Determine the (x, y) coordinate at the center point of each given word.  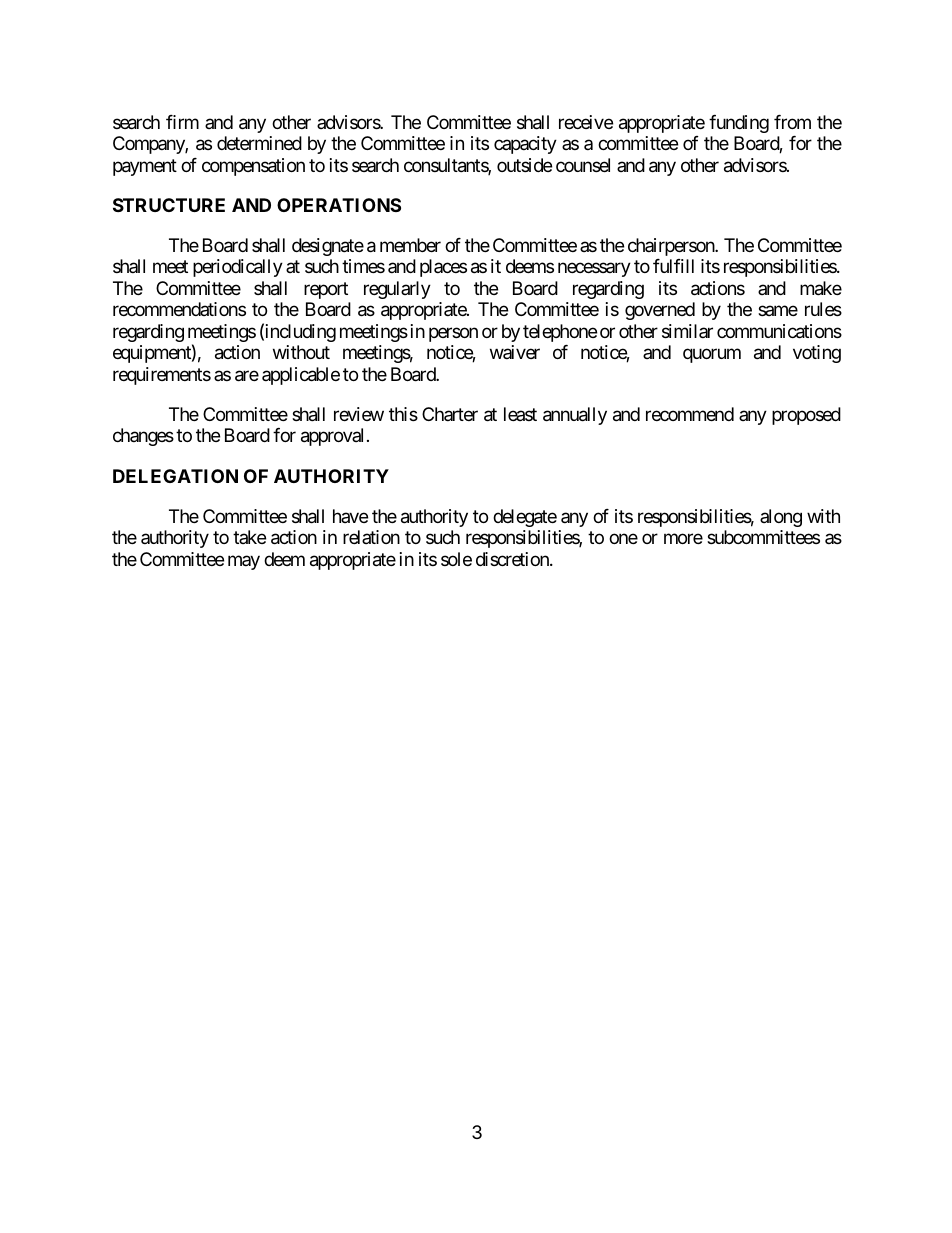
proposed (806, 416)
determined (259, 143)
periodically (238, 268)
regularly (397, 290)
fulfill (673, 266)
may (244, 562)
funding (739, 124)
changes (143, 437)
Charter (450, 414)
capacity (525, 145)
